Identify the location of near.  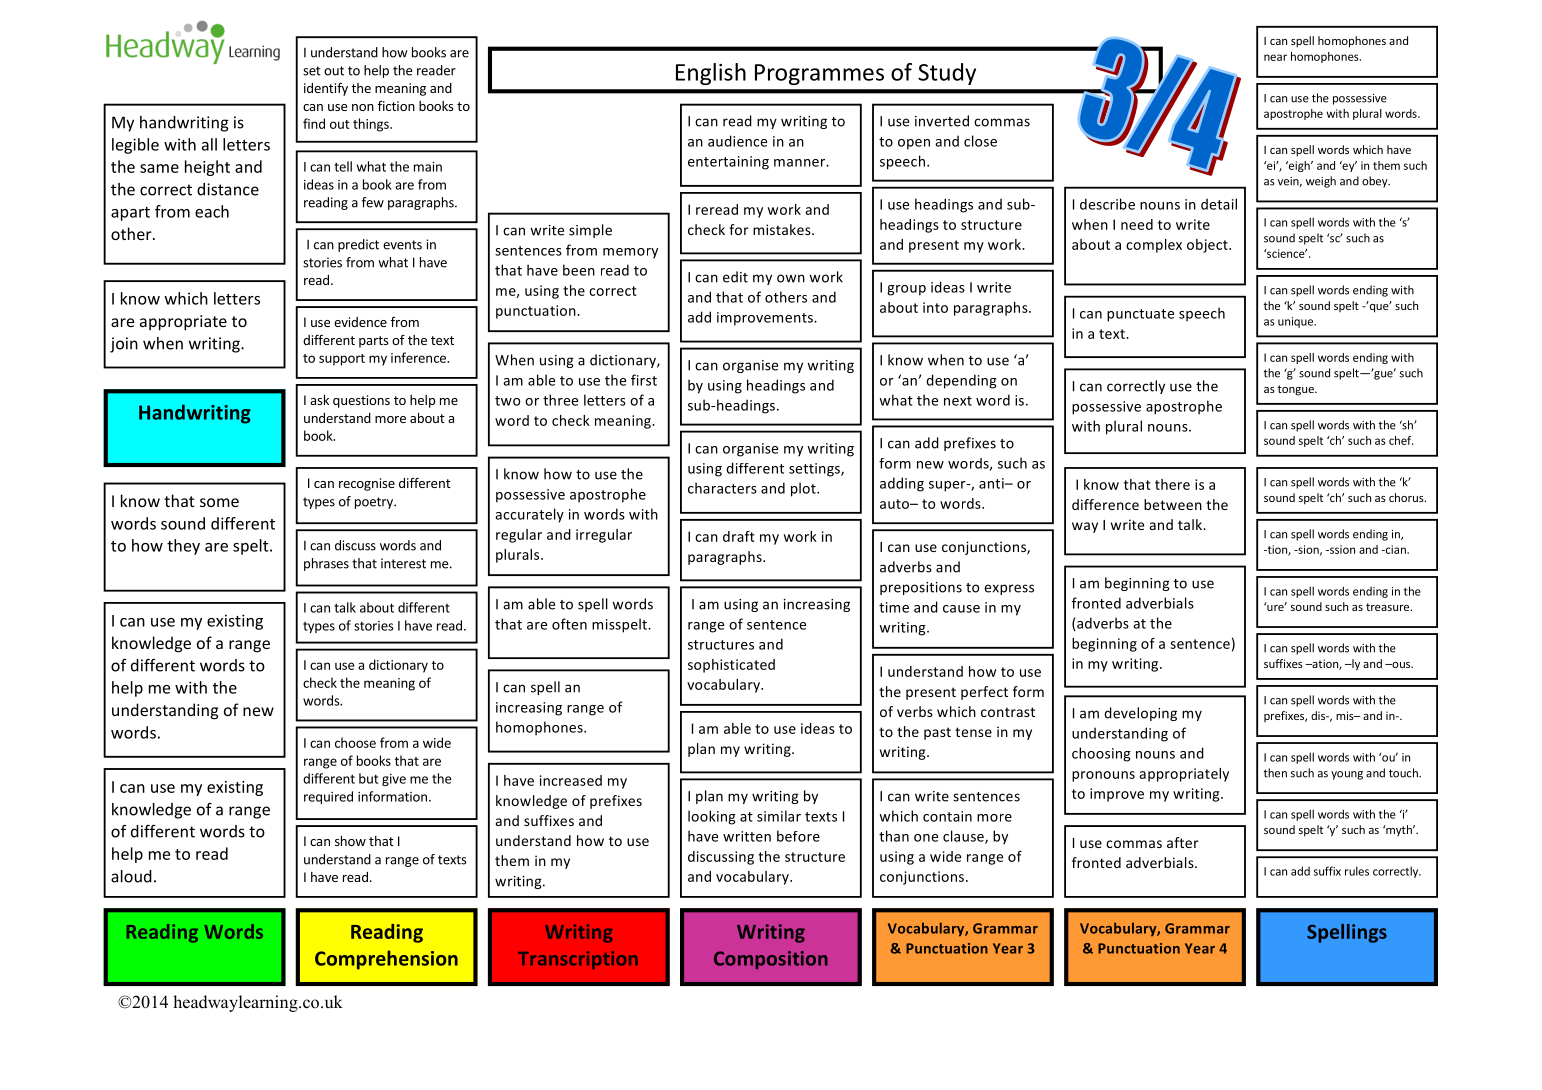
(1275, 57).
